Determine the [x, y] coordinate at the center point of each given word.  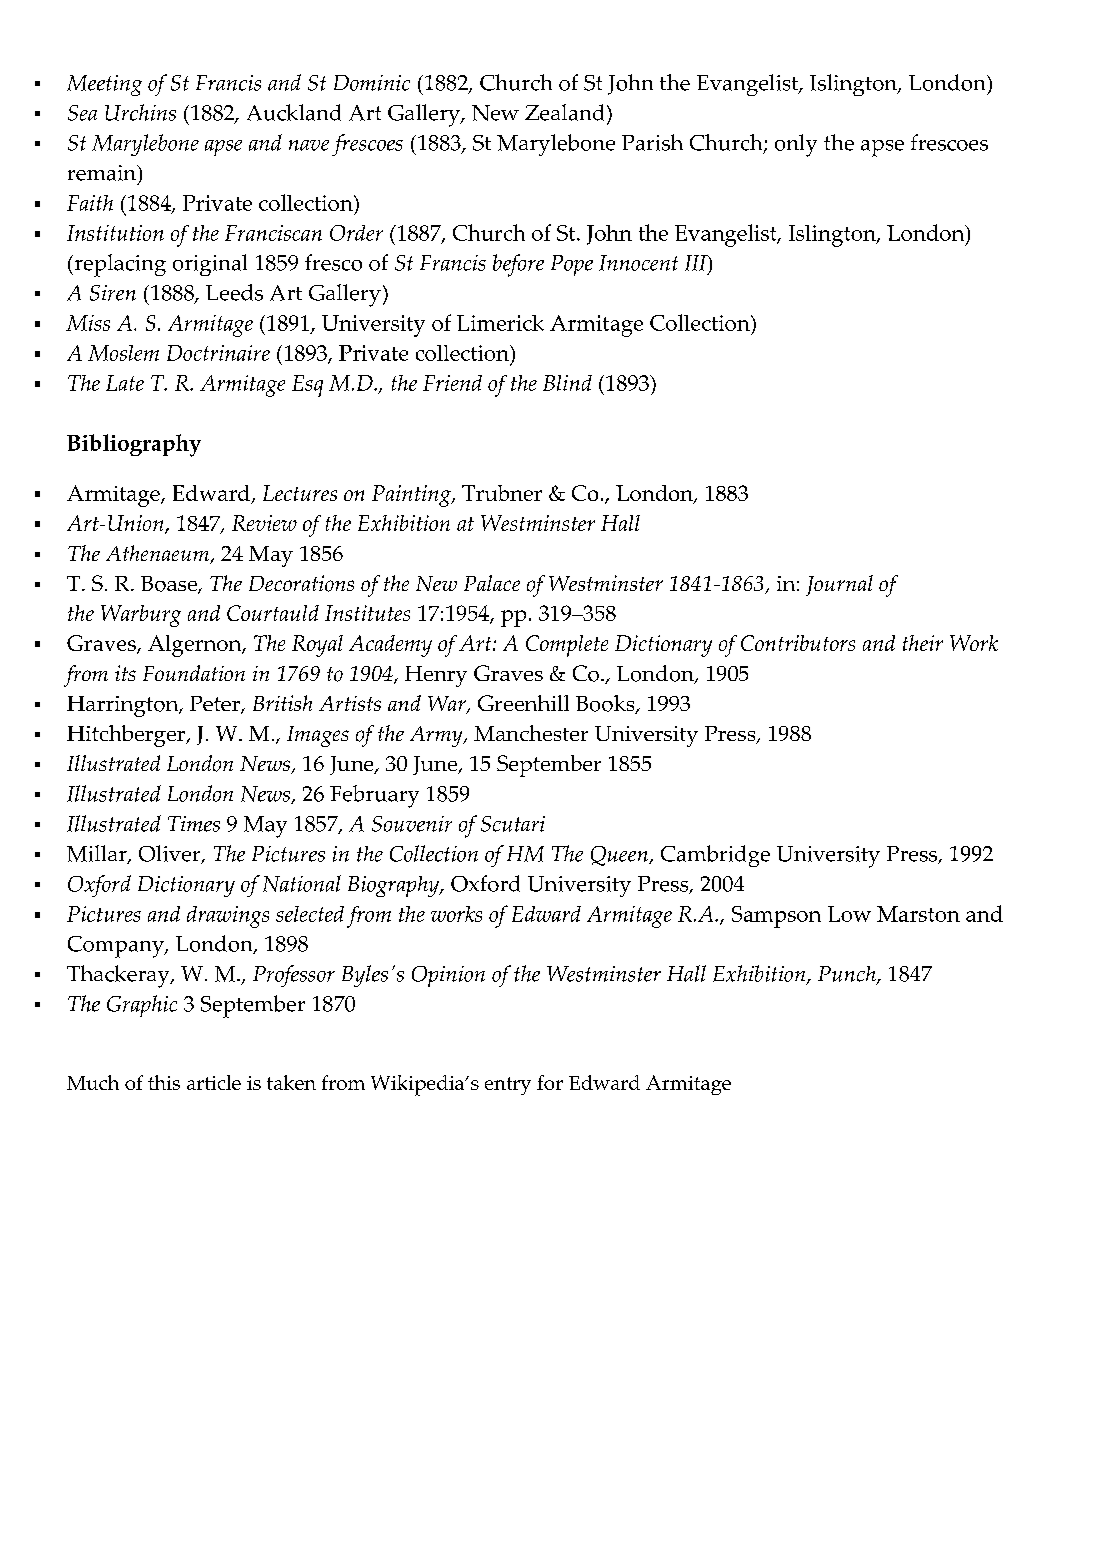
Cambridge [715, 856]
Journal [839, 585]
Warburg [141, 616]
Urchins [140, 112]
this [164, 1082]
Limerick [500, 323]
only [796, 145]
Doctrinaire [218, 353]
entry [508, 1086]
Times [194, 824]
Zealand [564, 112]
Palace [492, 583]
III [697, 264]
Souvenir [412, 824]
